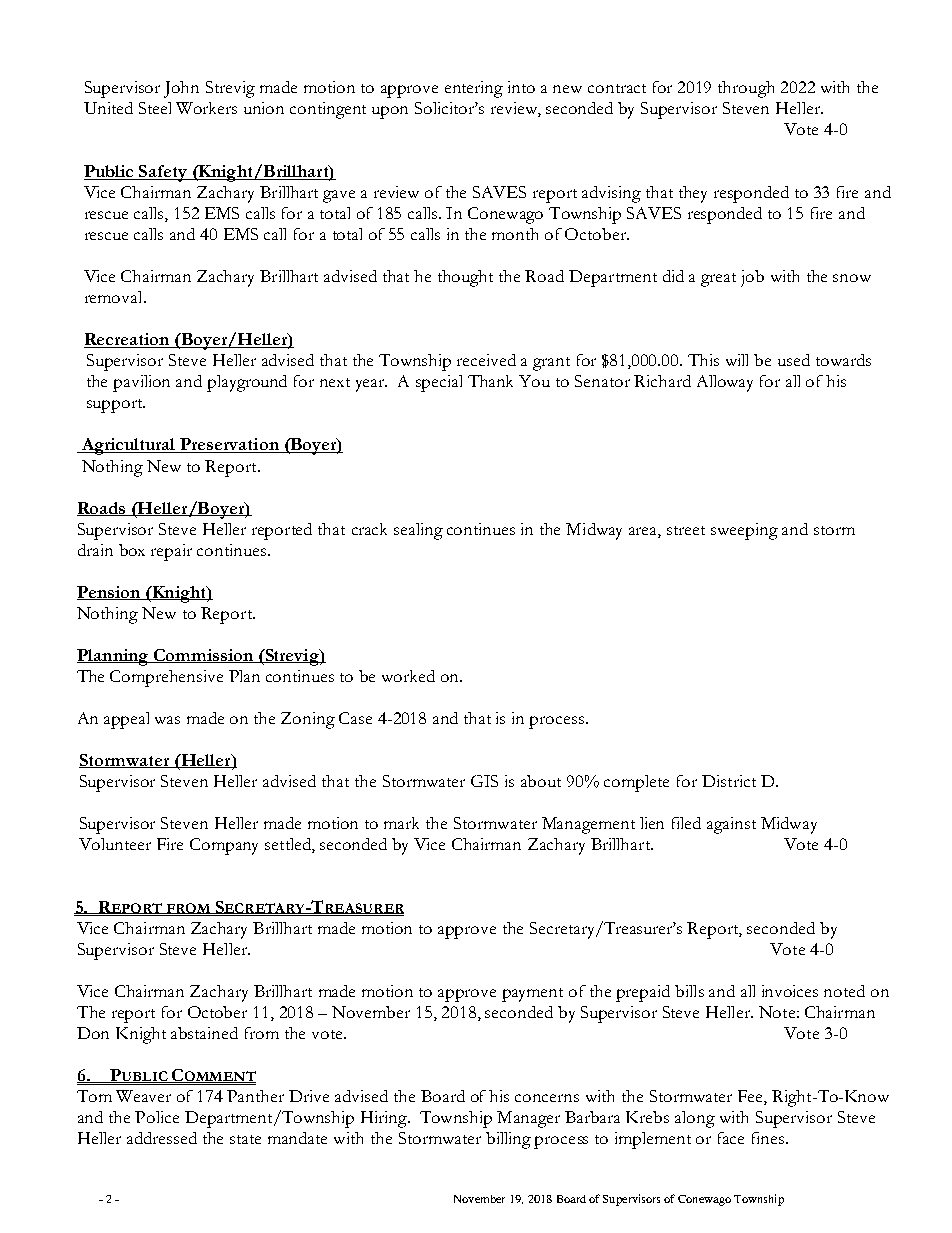  I want to click on Manager, so click(528, 1119).
